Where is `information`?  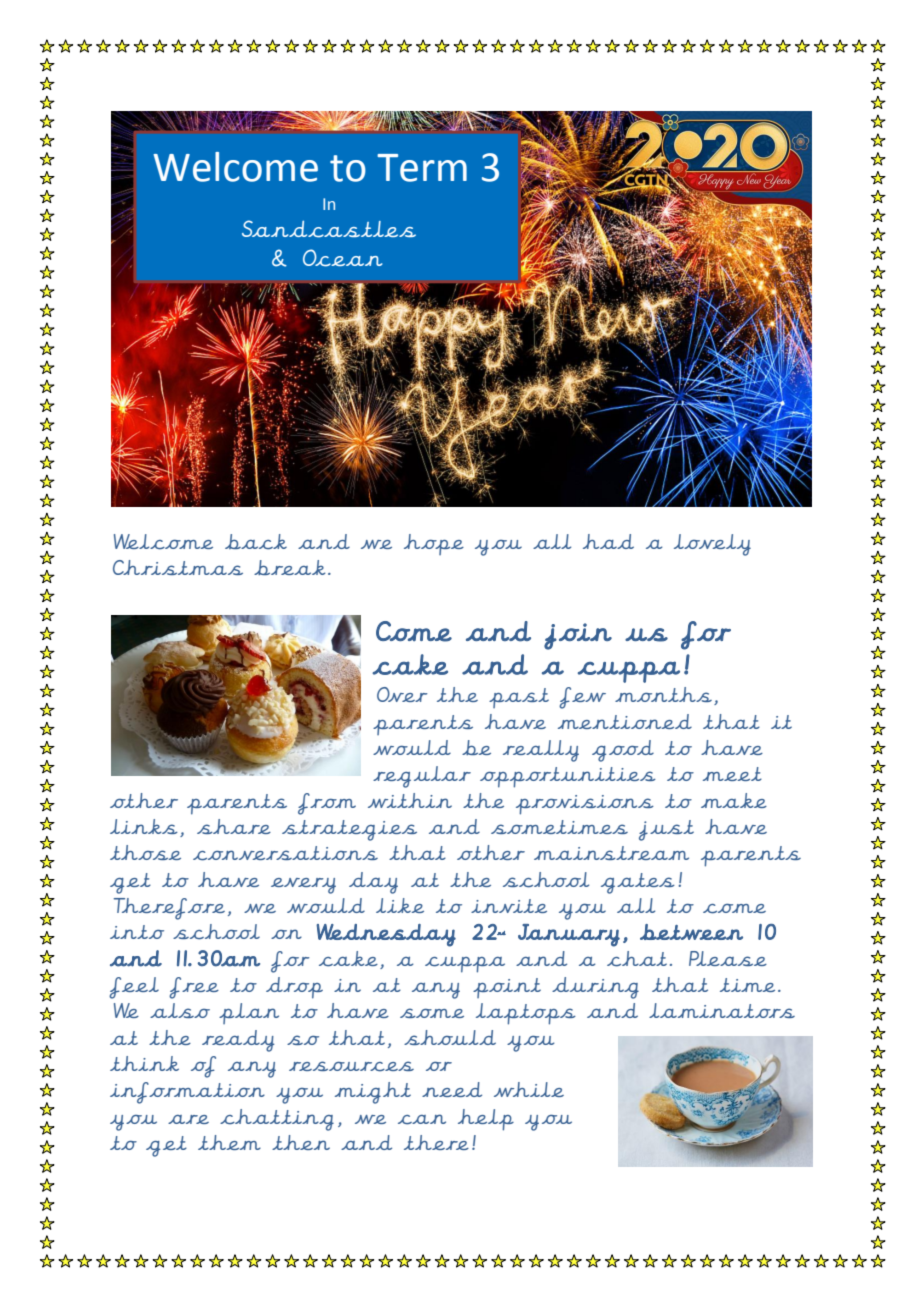
information is located at coordinates (187, 1093).
